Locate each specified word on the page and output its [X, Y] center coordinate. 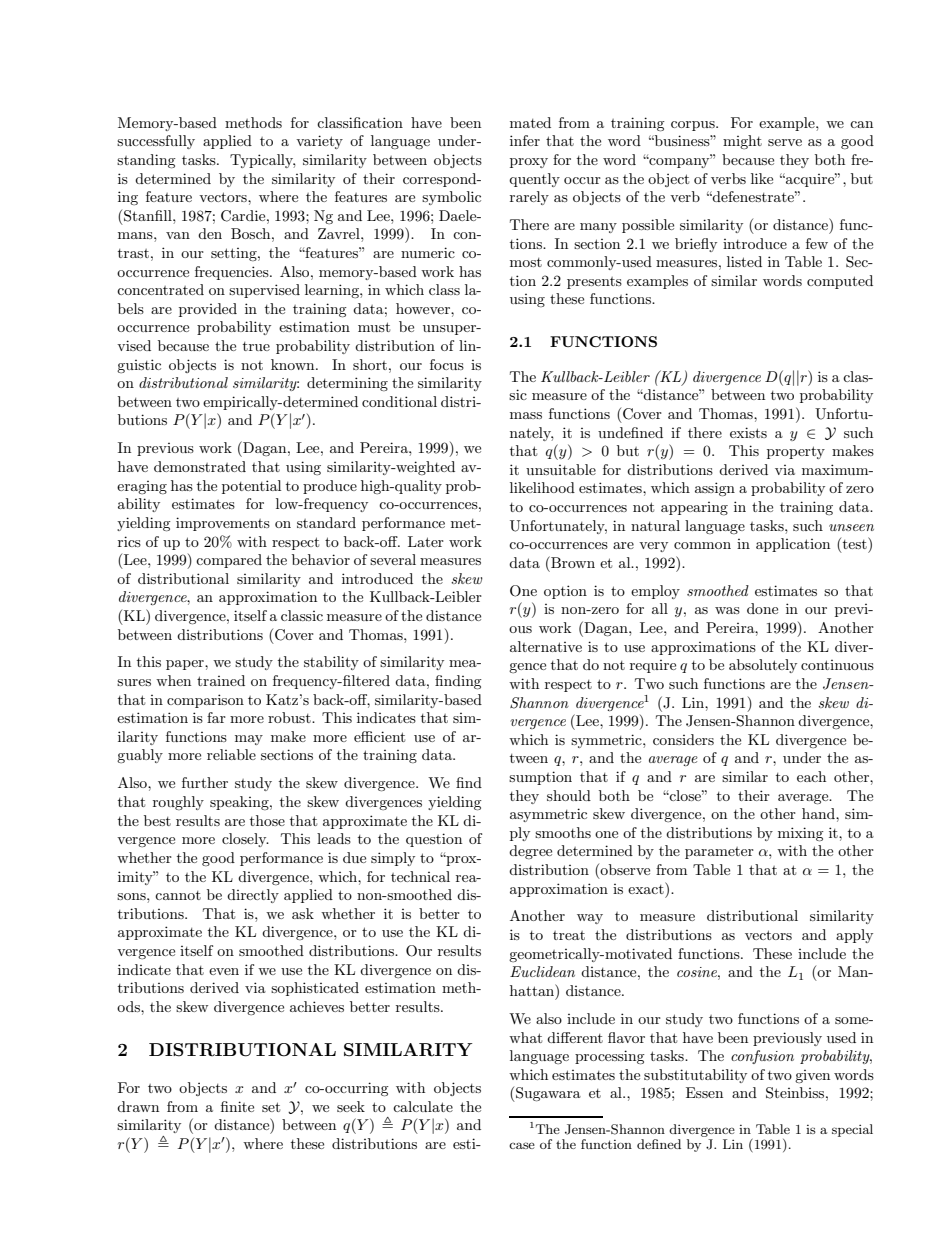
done [762, 608]
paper [186, 665]
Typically [262, 161]
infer [525, 140]
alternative [546, 646]
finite [237, 1106]
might [742, 142]
